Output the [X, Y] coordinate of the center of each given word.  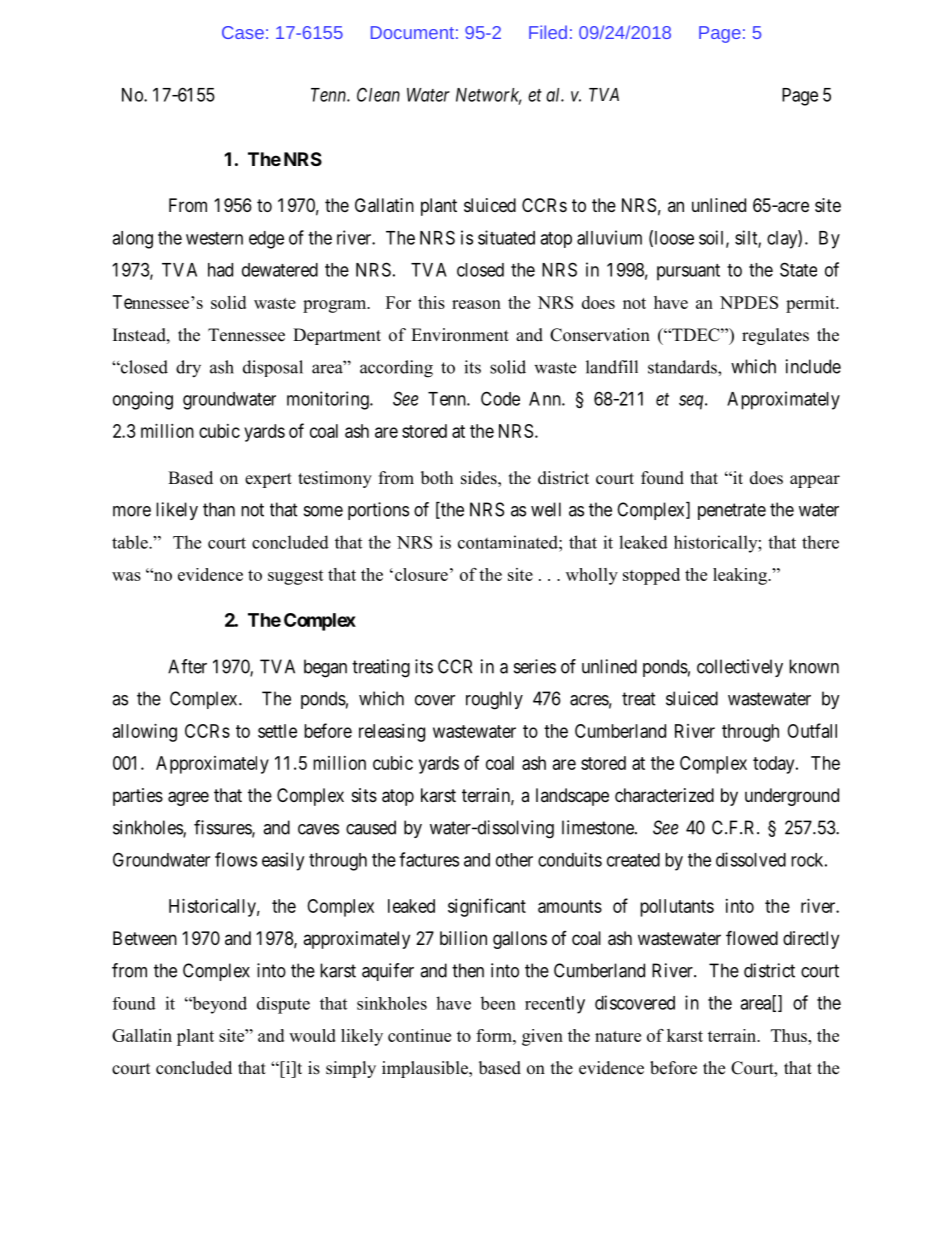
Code [500, 398]
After [187, 666]
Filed [548, 32]
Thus [790, 1035]
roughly [494, 700]
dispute [283, 1005]
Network [488, 96]
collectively [740, 668]
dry [188, 369]
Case [243, 32]
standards [683, 367]
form [495, 1035]
